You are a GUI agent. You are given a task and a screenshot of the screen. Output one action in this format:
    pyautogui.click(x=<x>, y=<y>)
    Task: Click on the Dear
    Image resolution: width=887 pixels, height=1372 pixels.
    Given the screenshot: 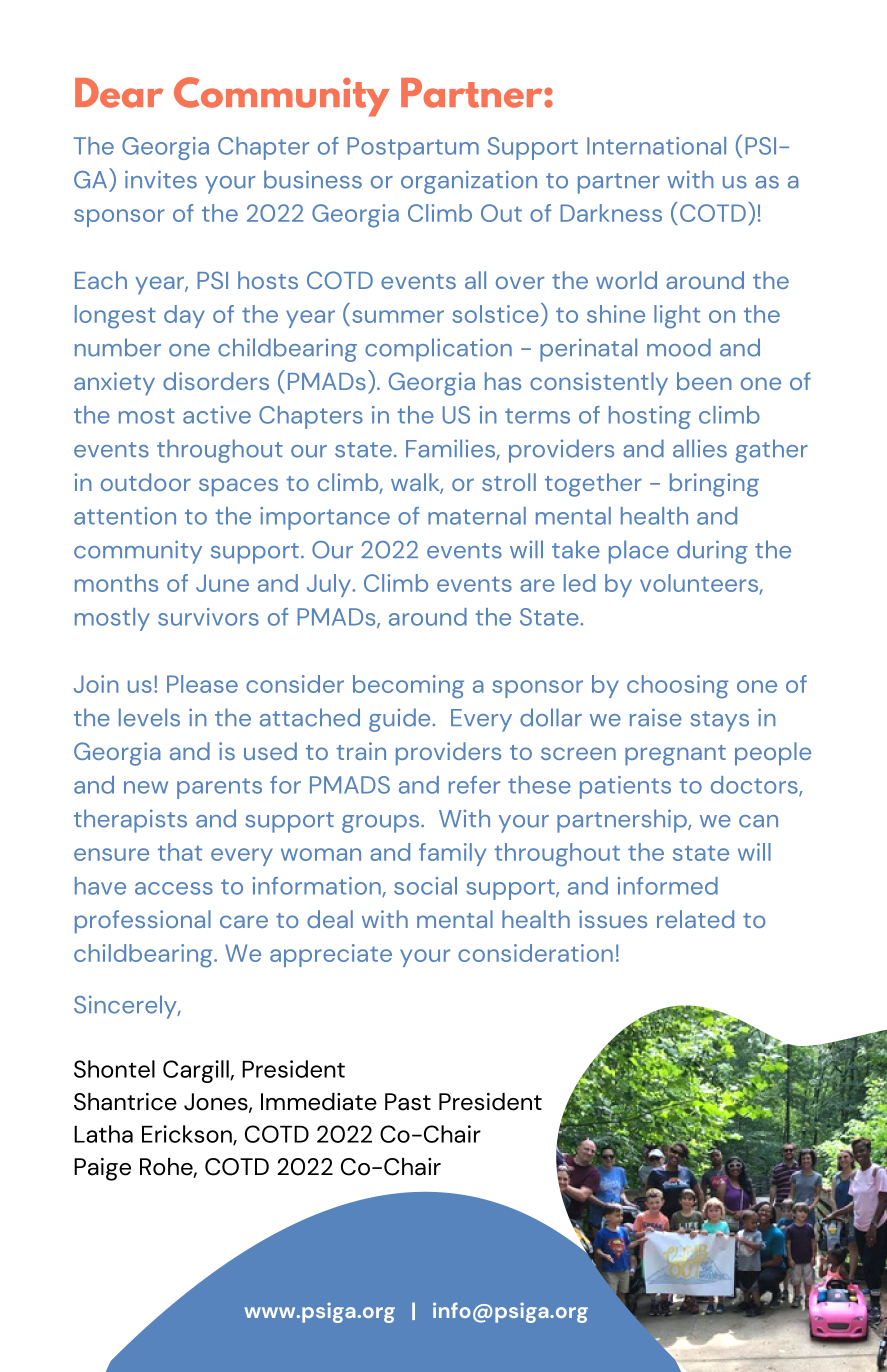 What is the action you would take?
    pyautogui.click(x=119, y=93)
